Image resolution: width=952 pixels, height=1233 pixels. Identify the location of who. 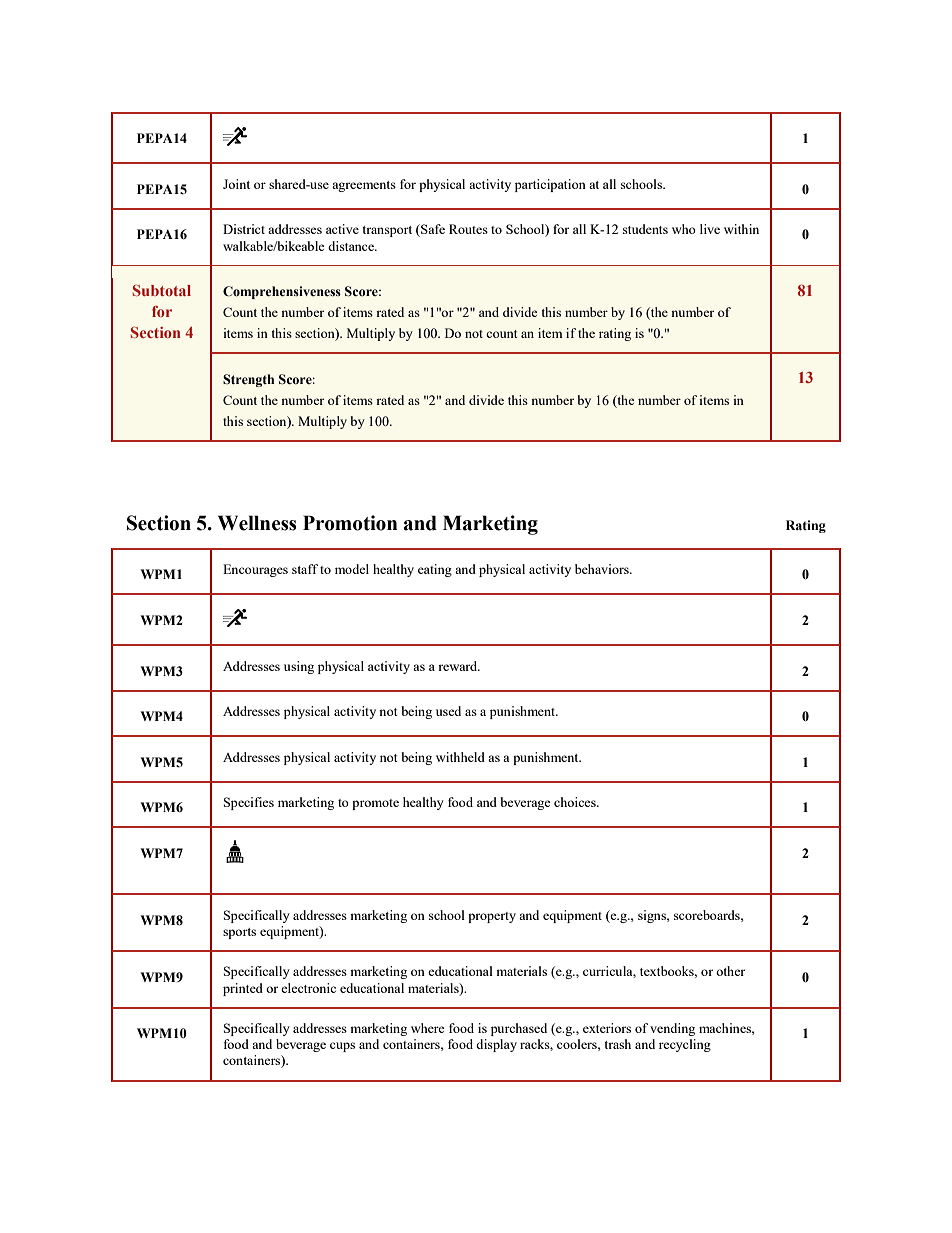
(684, 229).
